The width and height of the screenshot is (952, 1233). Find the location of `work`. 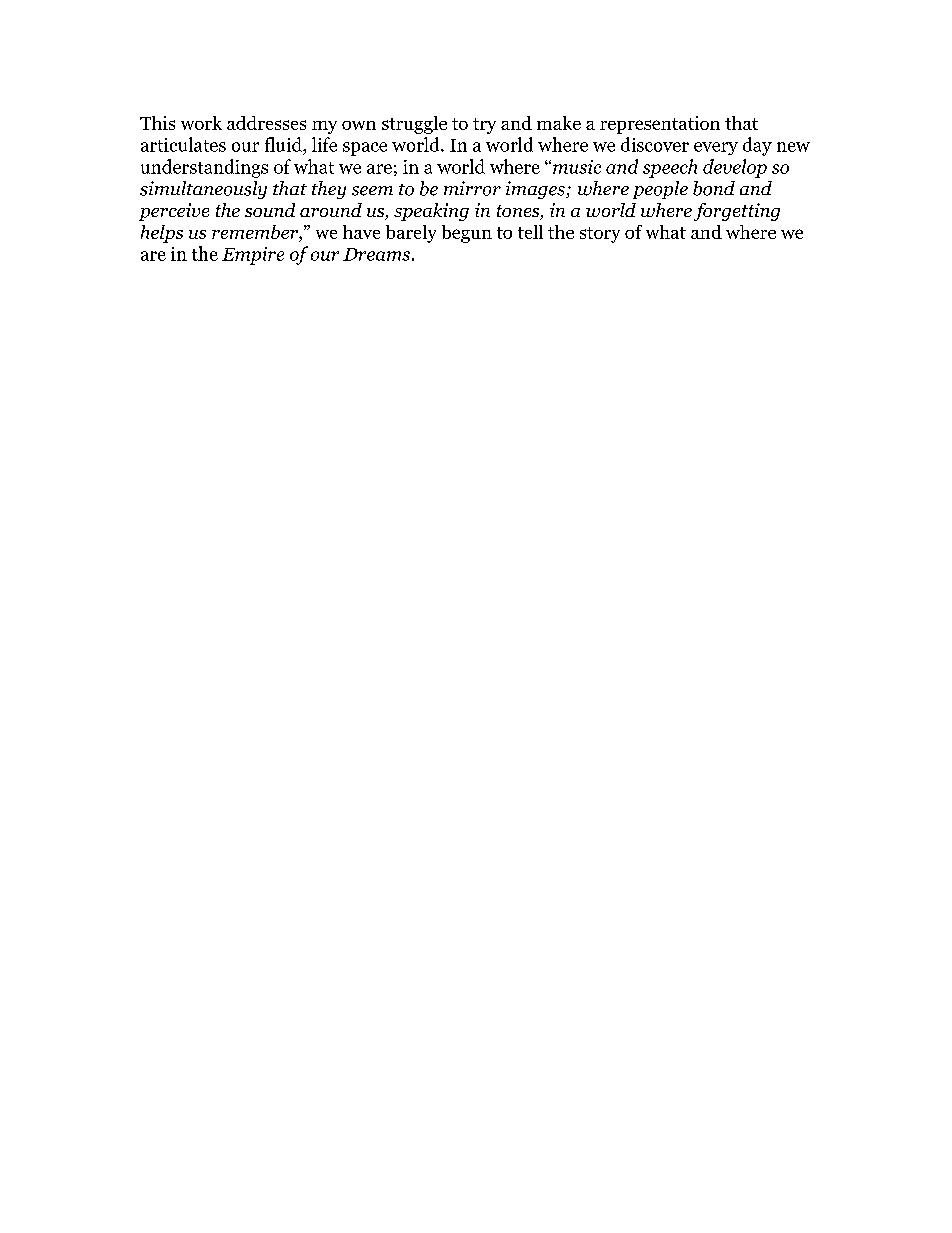

work is located at coordinates (201, 123).
